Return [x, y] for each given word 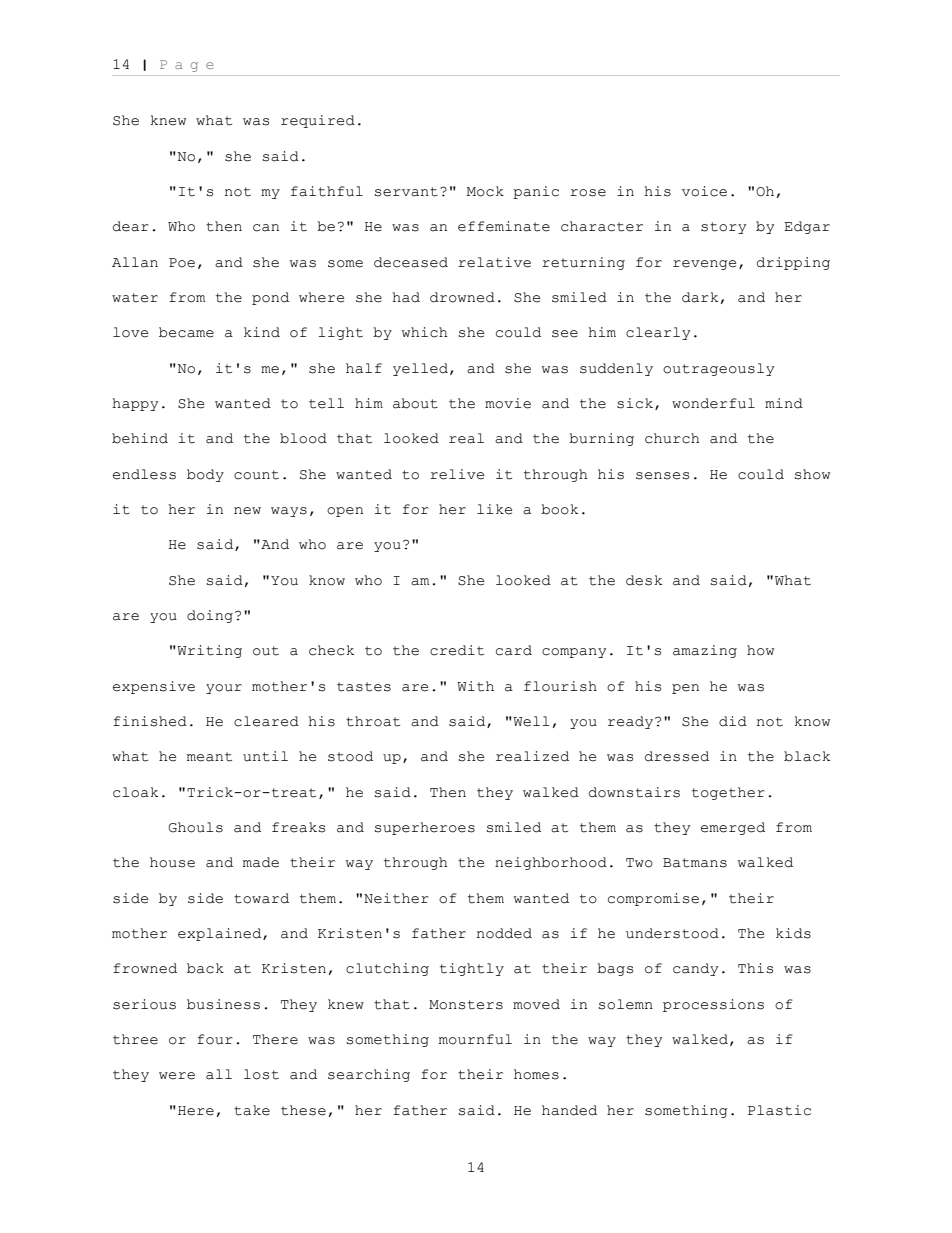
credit [457, 650]
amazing [705, 651]
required [318, 121]
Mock [485, 191]
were [177, 1076]
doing [210, 616]
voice [704, 191]
